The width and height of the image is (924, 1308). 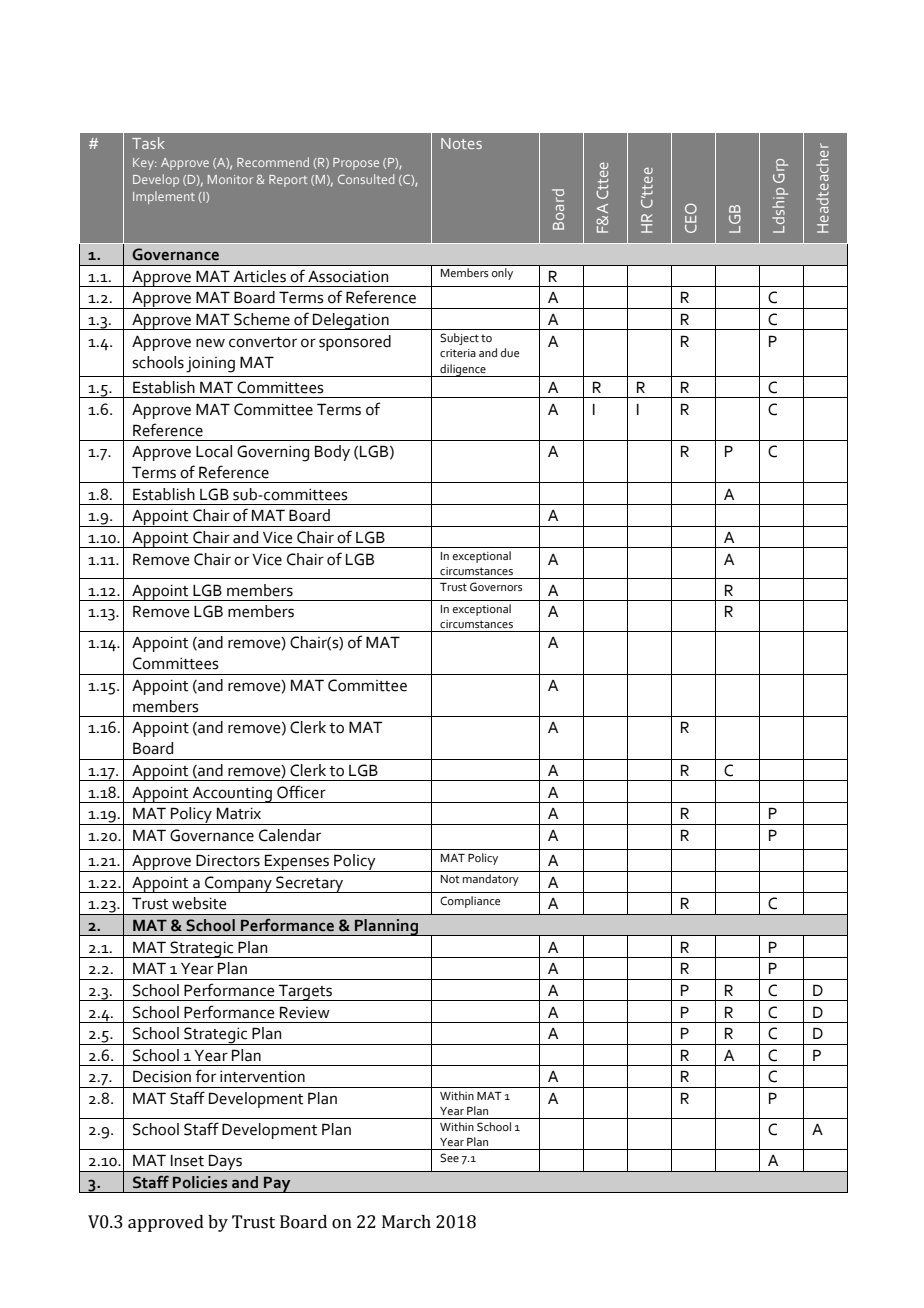 What do you see at coordinates (232, 795) in the image?
I see `Accounting` at bounding box center [232, 795].
